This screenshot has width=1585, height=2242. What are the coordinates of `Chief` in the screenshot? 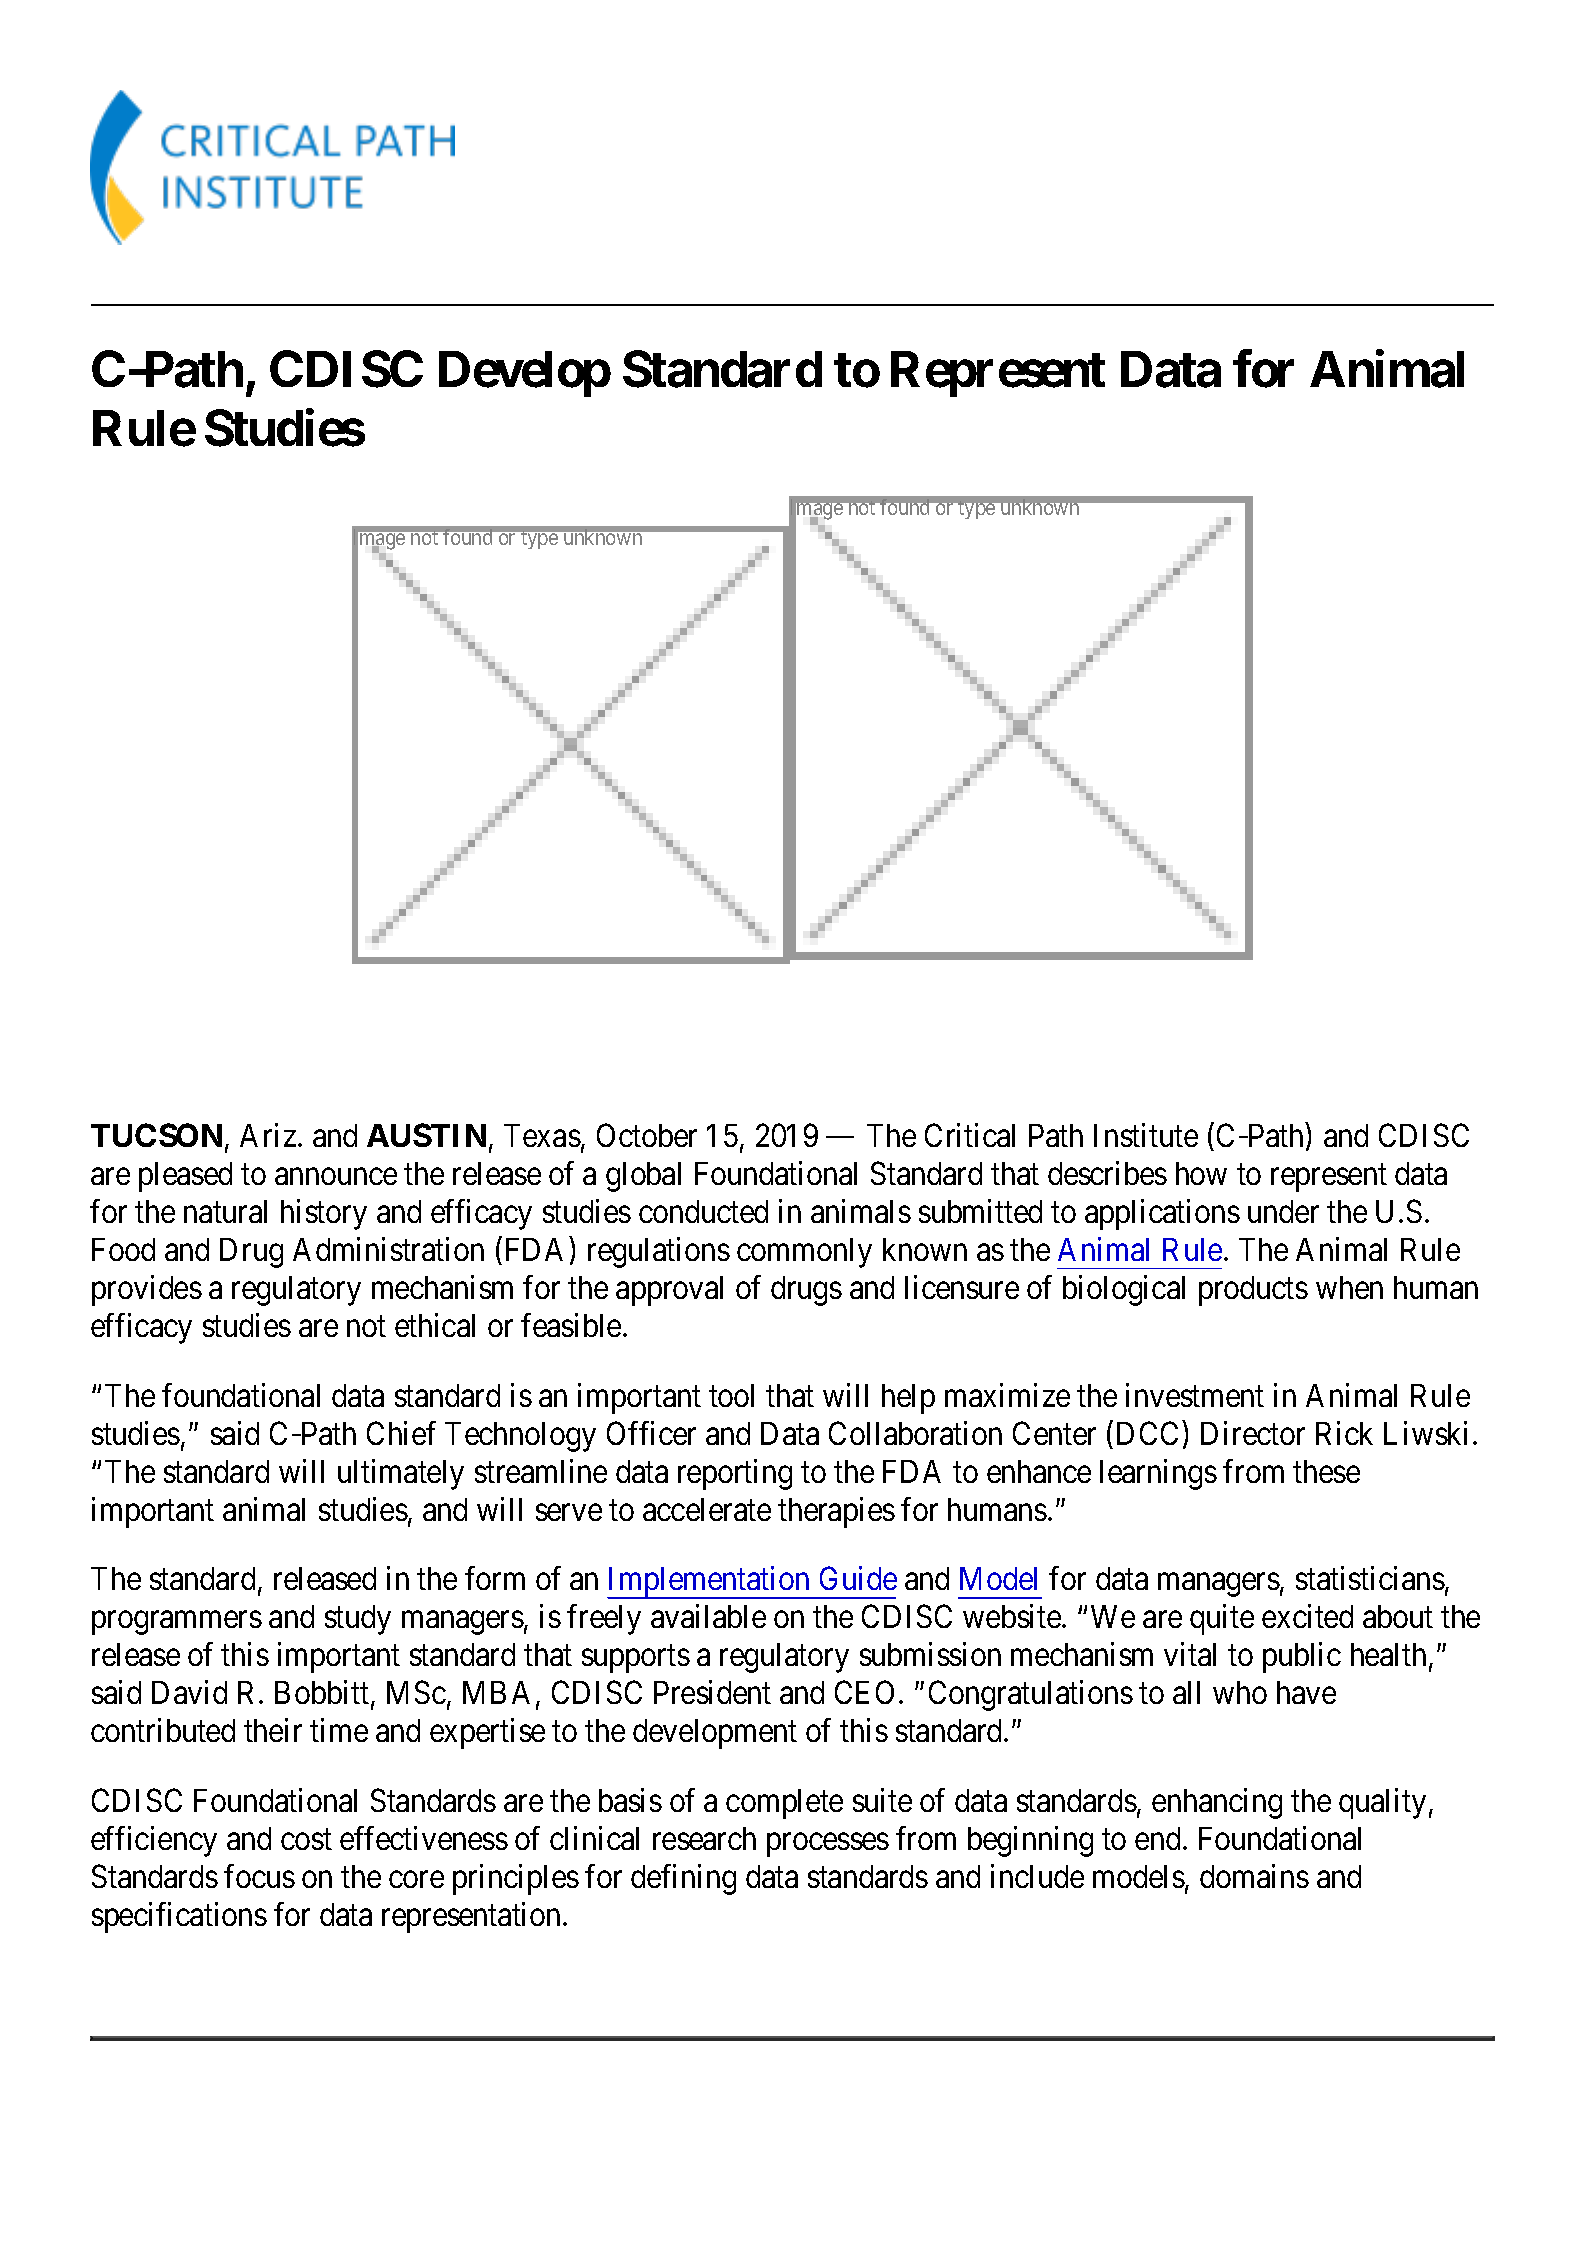 It's located at (401, 1433).
